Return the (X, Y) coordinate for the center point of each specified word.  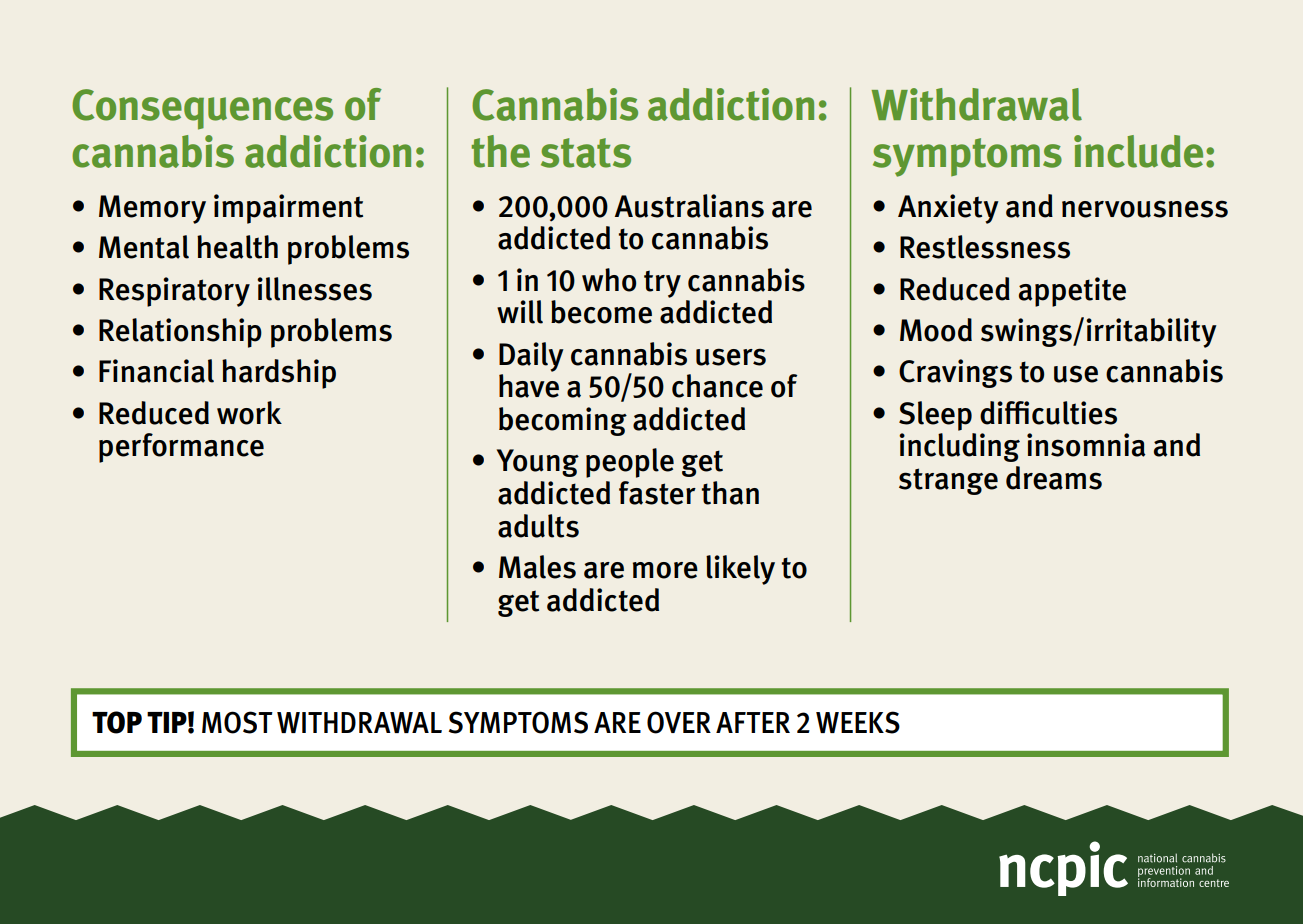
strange (948, 481)
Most (237, 722)
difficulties (1048, 413)
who (609, 280)
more (665, 570)
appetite (1072, 292)
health (237, 247)
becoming (563, 421)
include (1138, 151)
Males (537, 567)
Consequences (202, 109)
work (249, 413)
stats (586, 153)
